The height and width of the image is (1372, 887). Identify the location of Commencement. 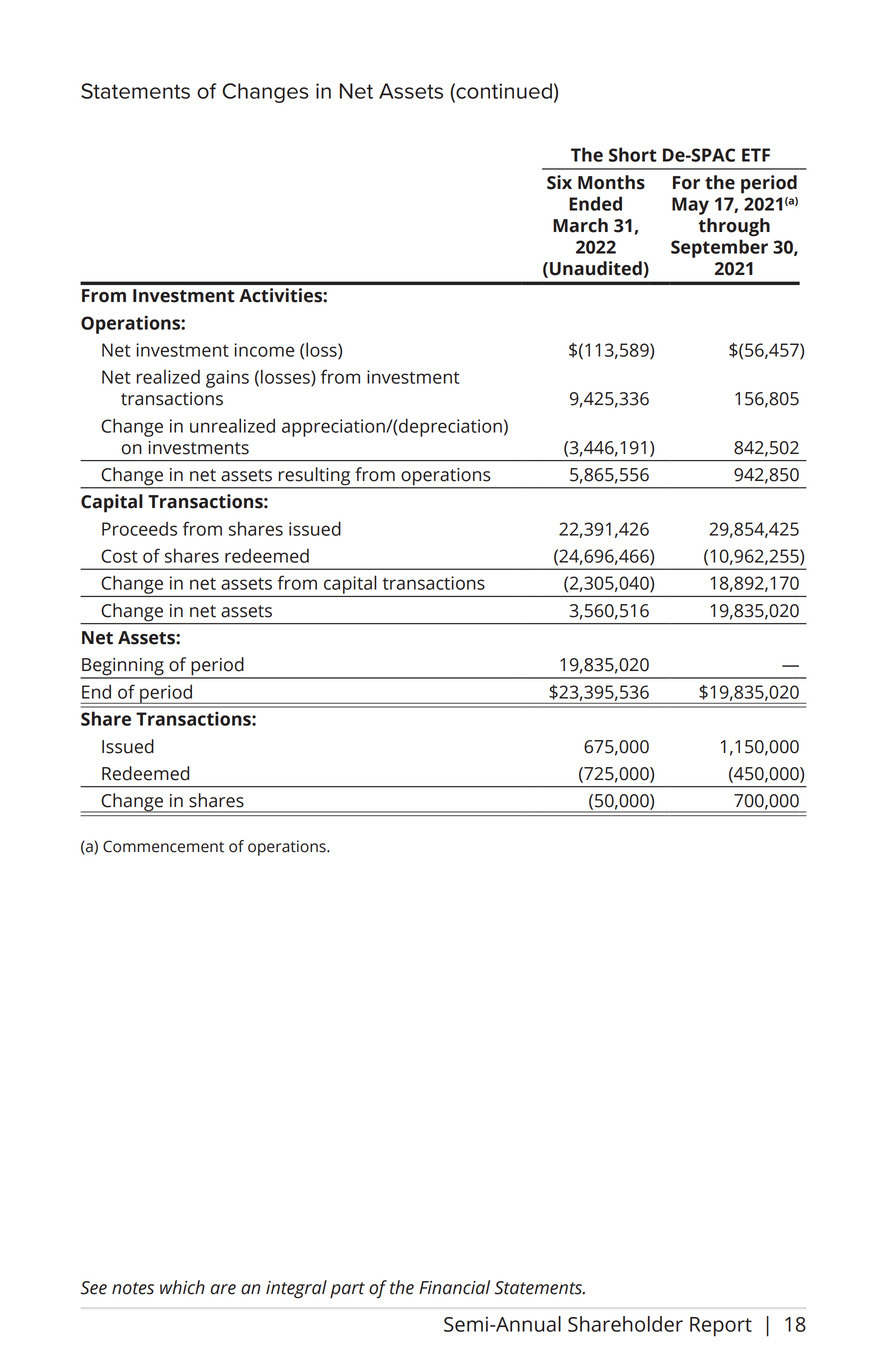
(163, 846).
